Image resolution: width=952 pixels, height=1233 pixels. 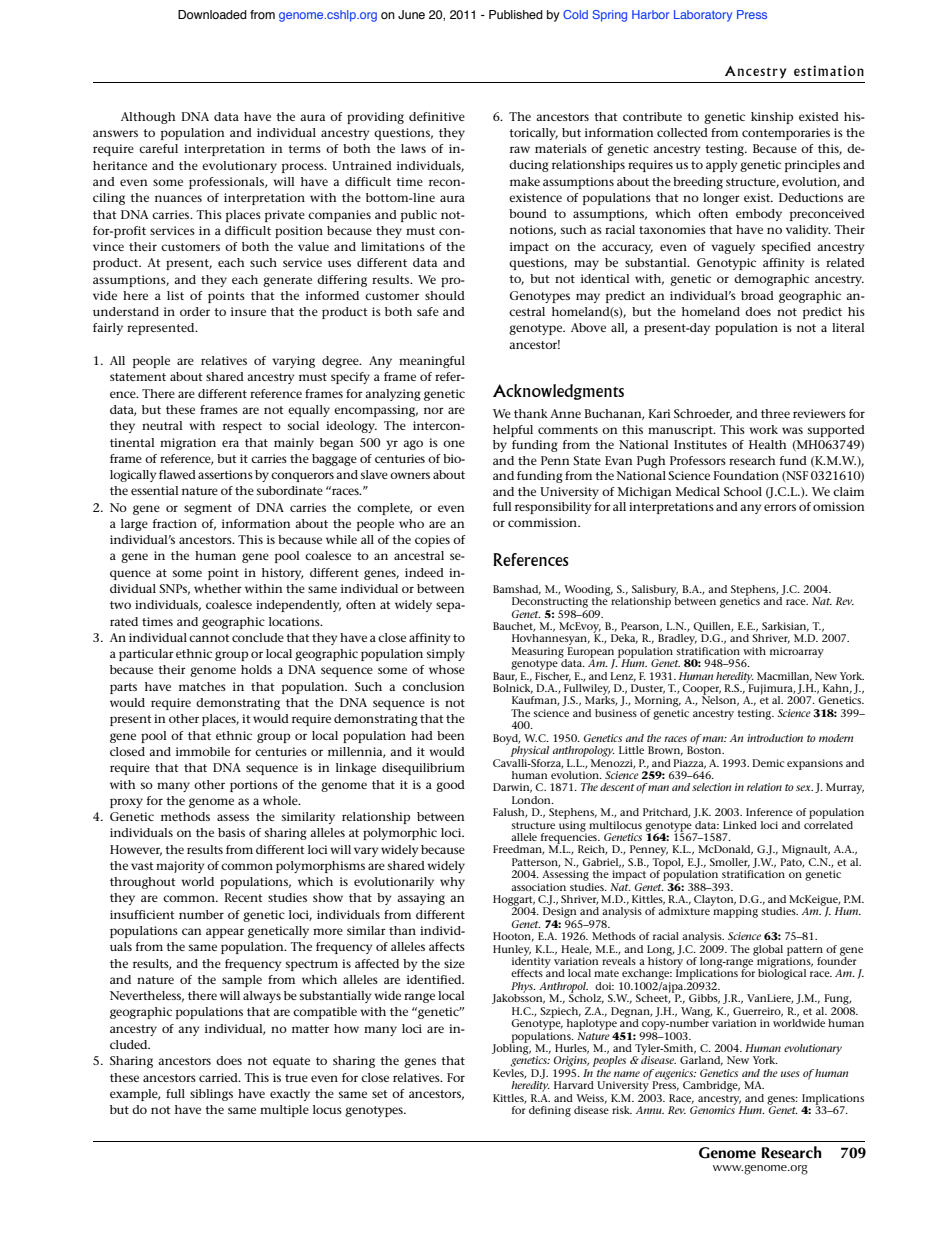 I want to click on neutral, so click(x=162, y=425).
